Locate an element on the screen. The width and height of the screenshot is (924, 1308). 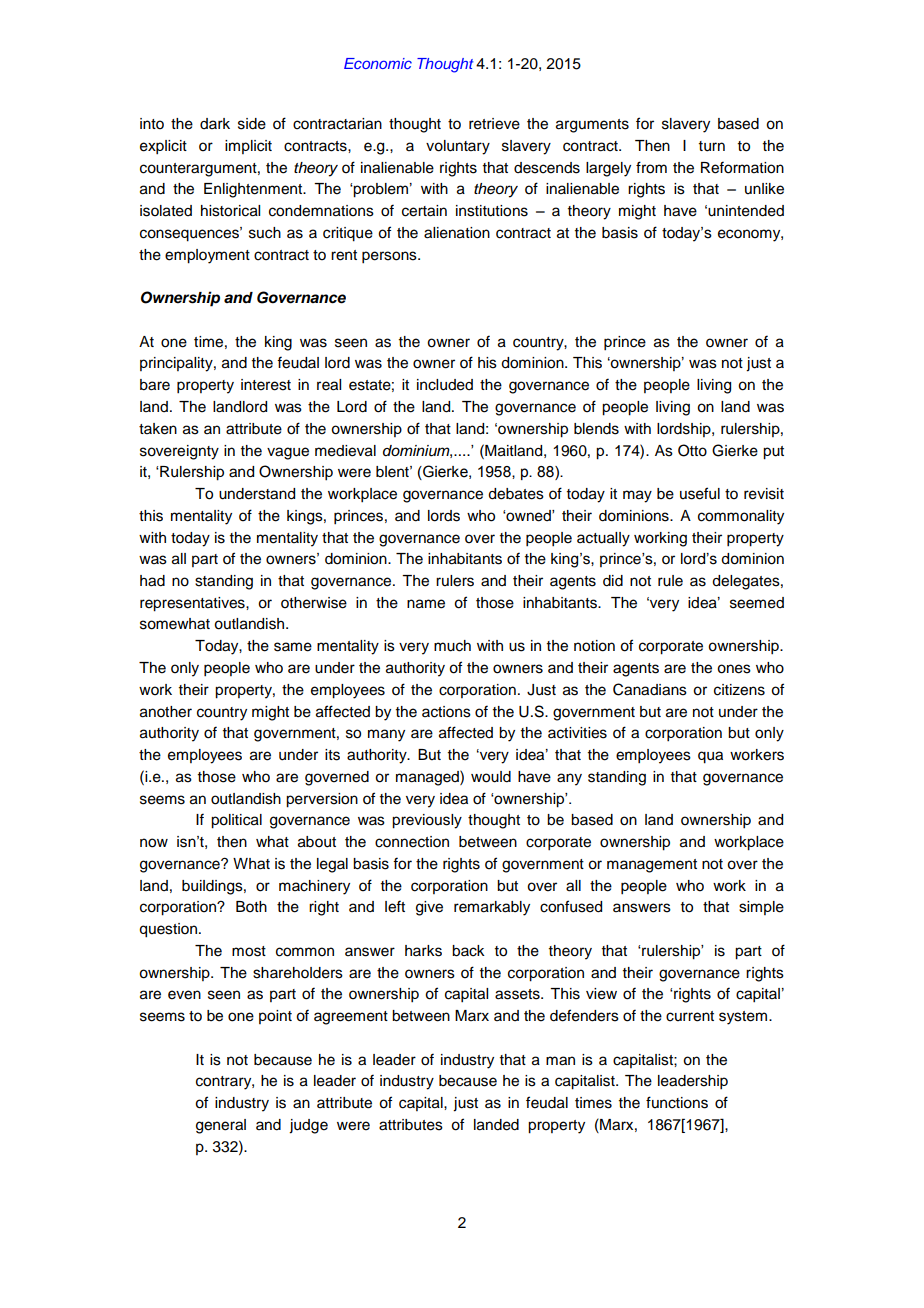
dark is located at coordinates (215, 123).
